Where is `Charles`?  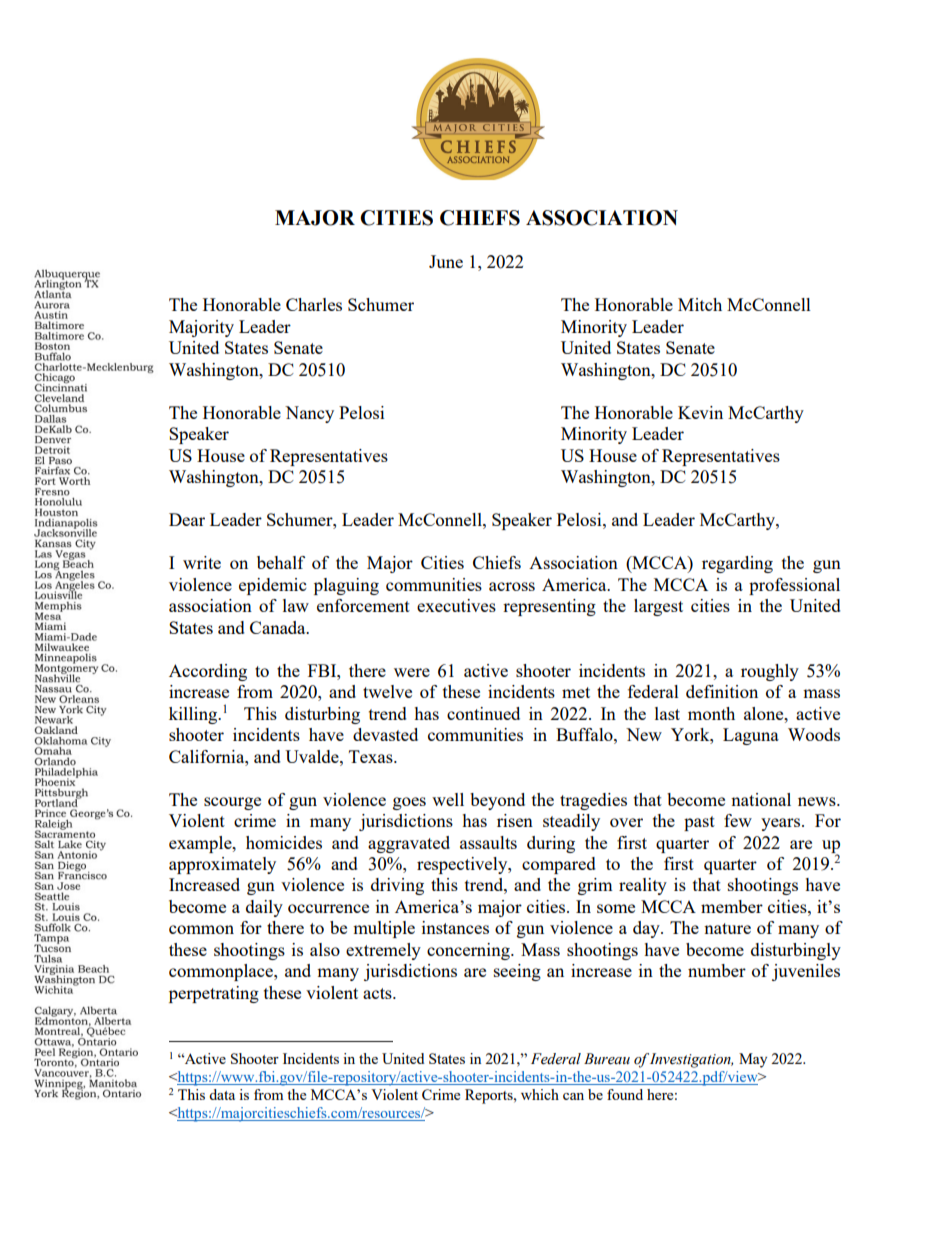 Charles is located at coordinates (314, 304).
